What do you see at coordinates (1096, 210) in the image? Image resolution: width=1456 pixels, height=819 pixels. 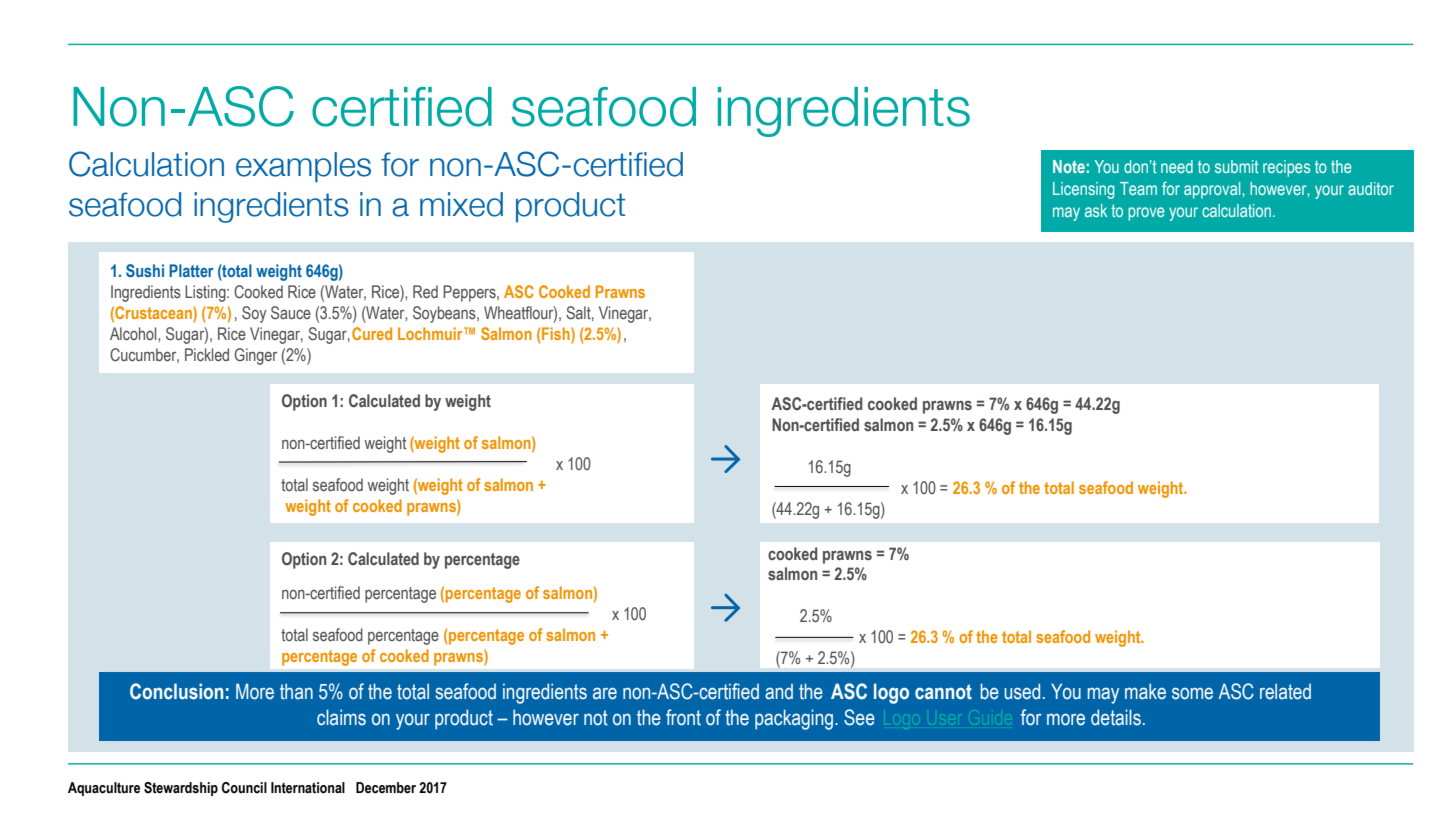 I see `ask` at bounding box center [1096, 210].
